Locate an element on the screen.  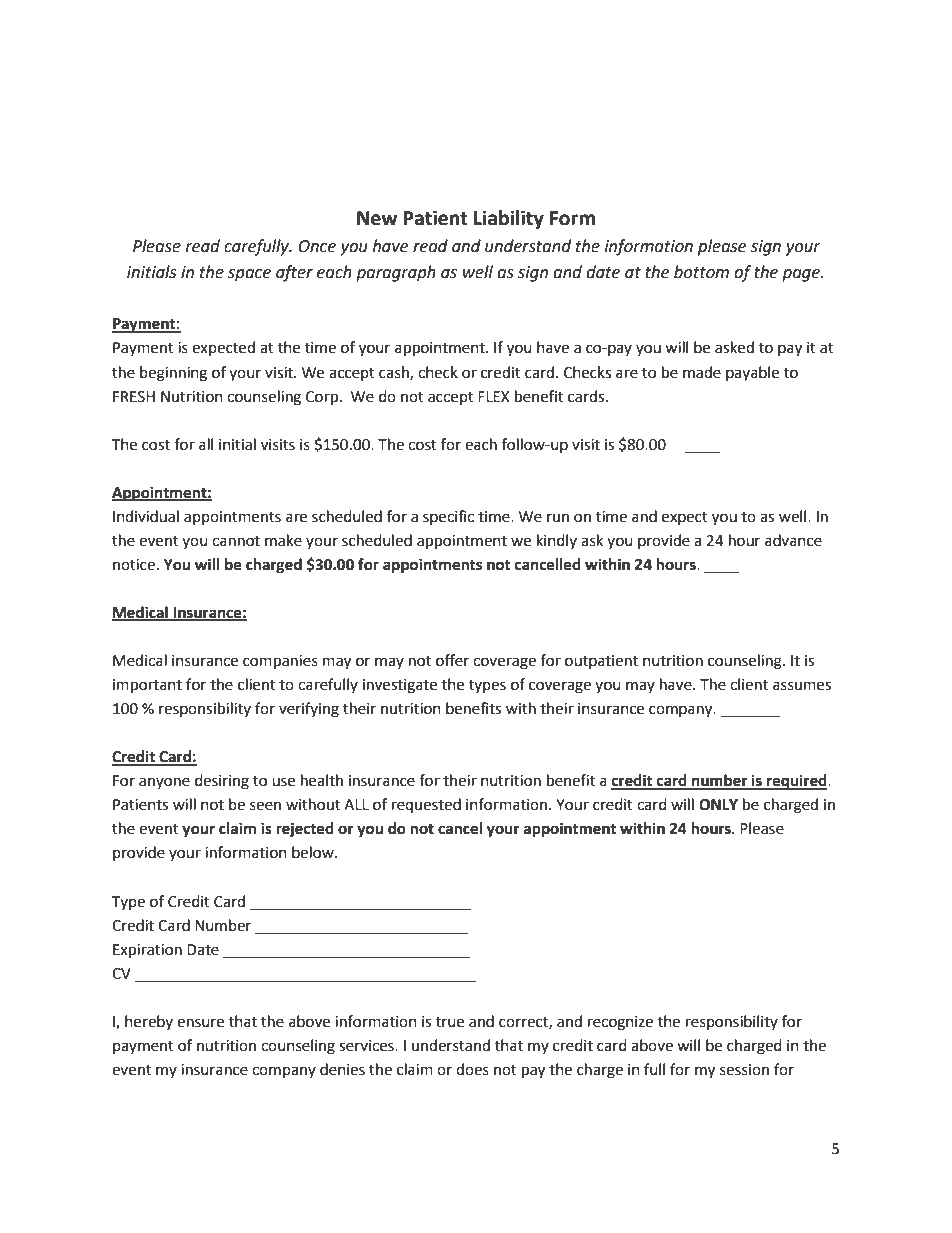
true is located at coordinates (450, 1022).
